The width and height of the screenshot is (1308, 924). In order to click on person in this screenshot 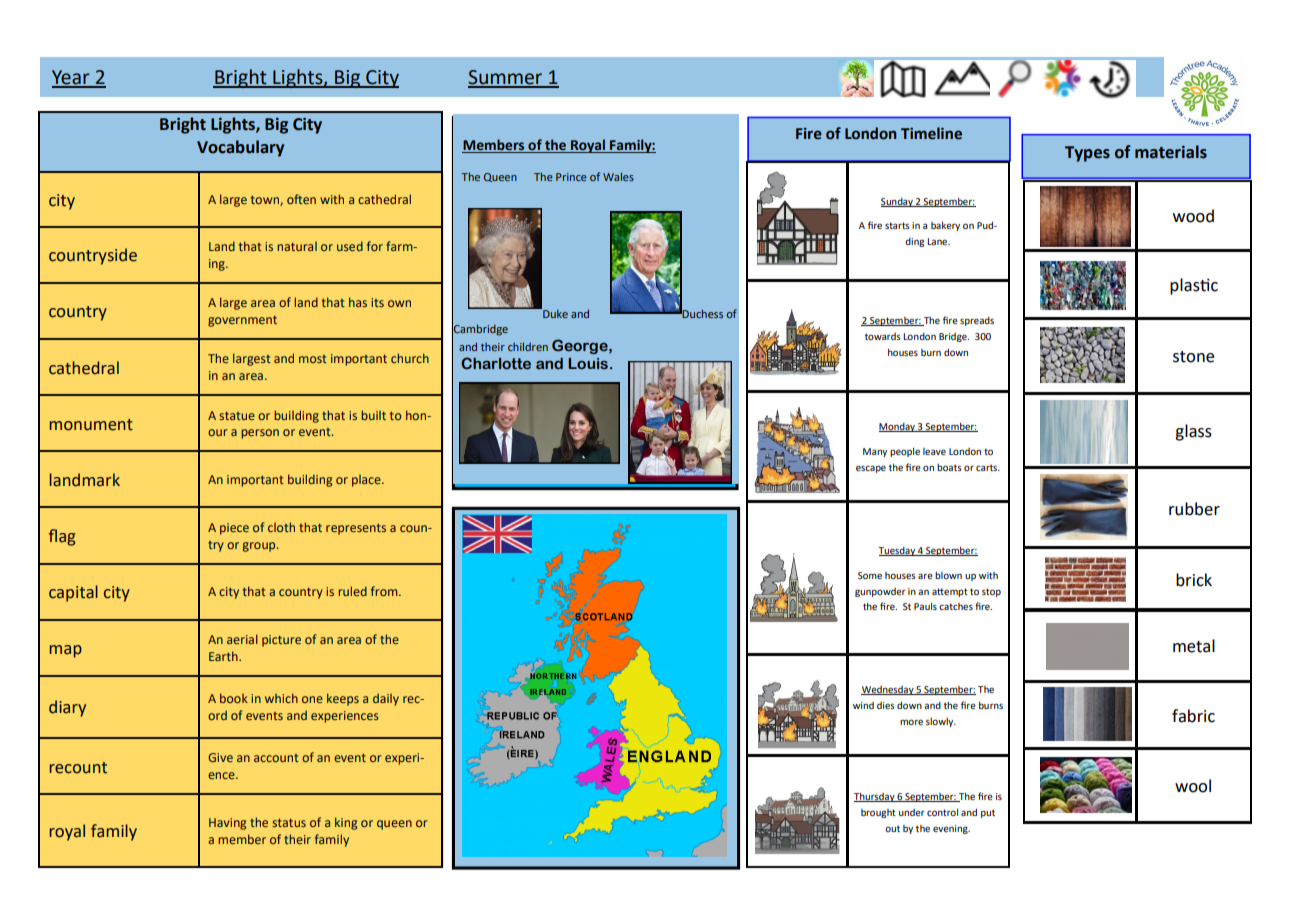, I will do `click(260, 434)`.
